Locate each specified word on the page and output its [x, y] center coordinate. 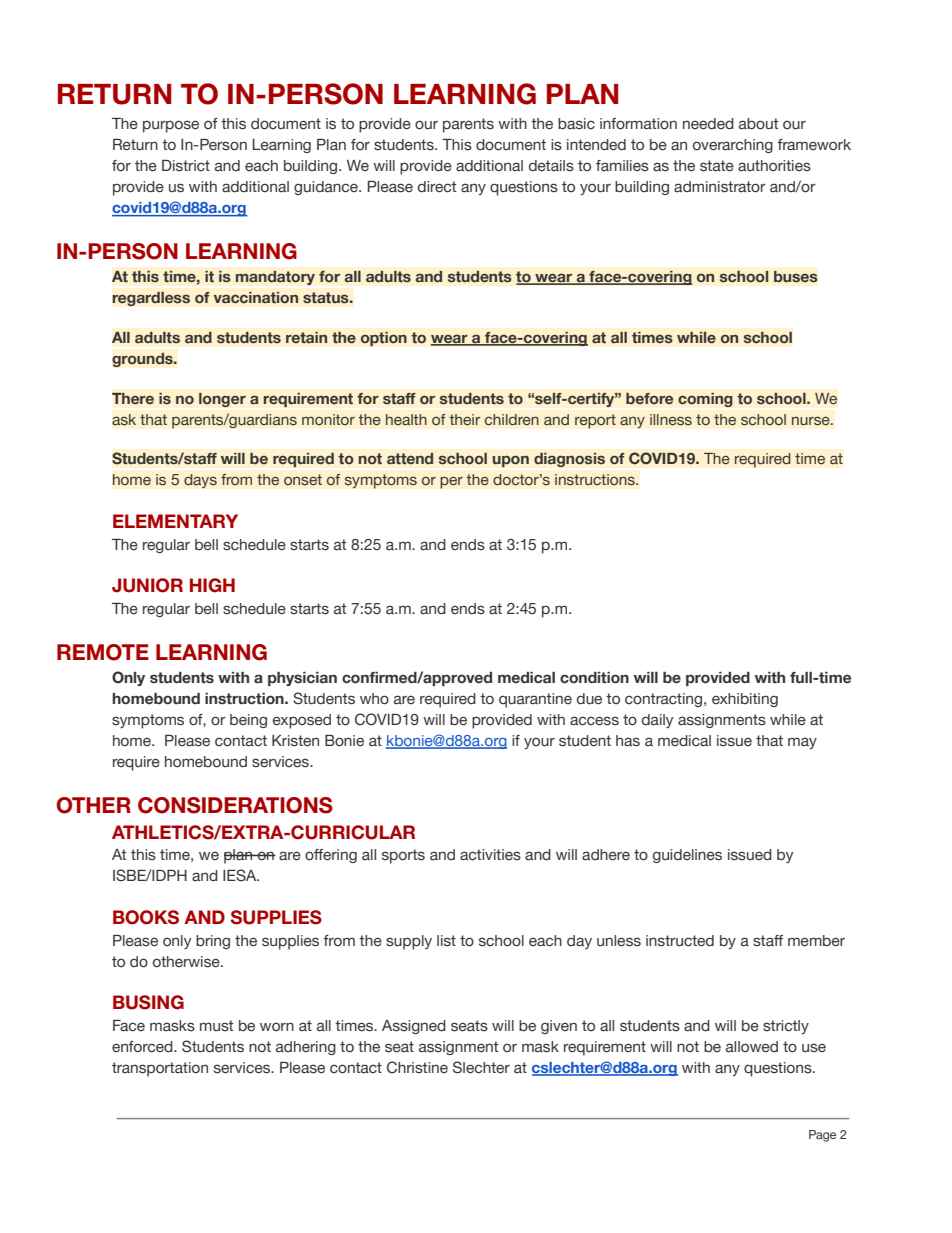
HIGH [212, 585]
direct [437, 187]
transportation [160, 1069]
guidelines [687, 856]
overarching [733, 146]
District [186, 166]
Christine [417, 1067]
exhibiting [745, 700]
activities [490, 855]
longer [222, 399]
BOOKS [146, 917]
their [465, 419]
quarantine [535, 700]
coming [705, 399]
